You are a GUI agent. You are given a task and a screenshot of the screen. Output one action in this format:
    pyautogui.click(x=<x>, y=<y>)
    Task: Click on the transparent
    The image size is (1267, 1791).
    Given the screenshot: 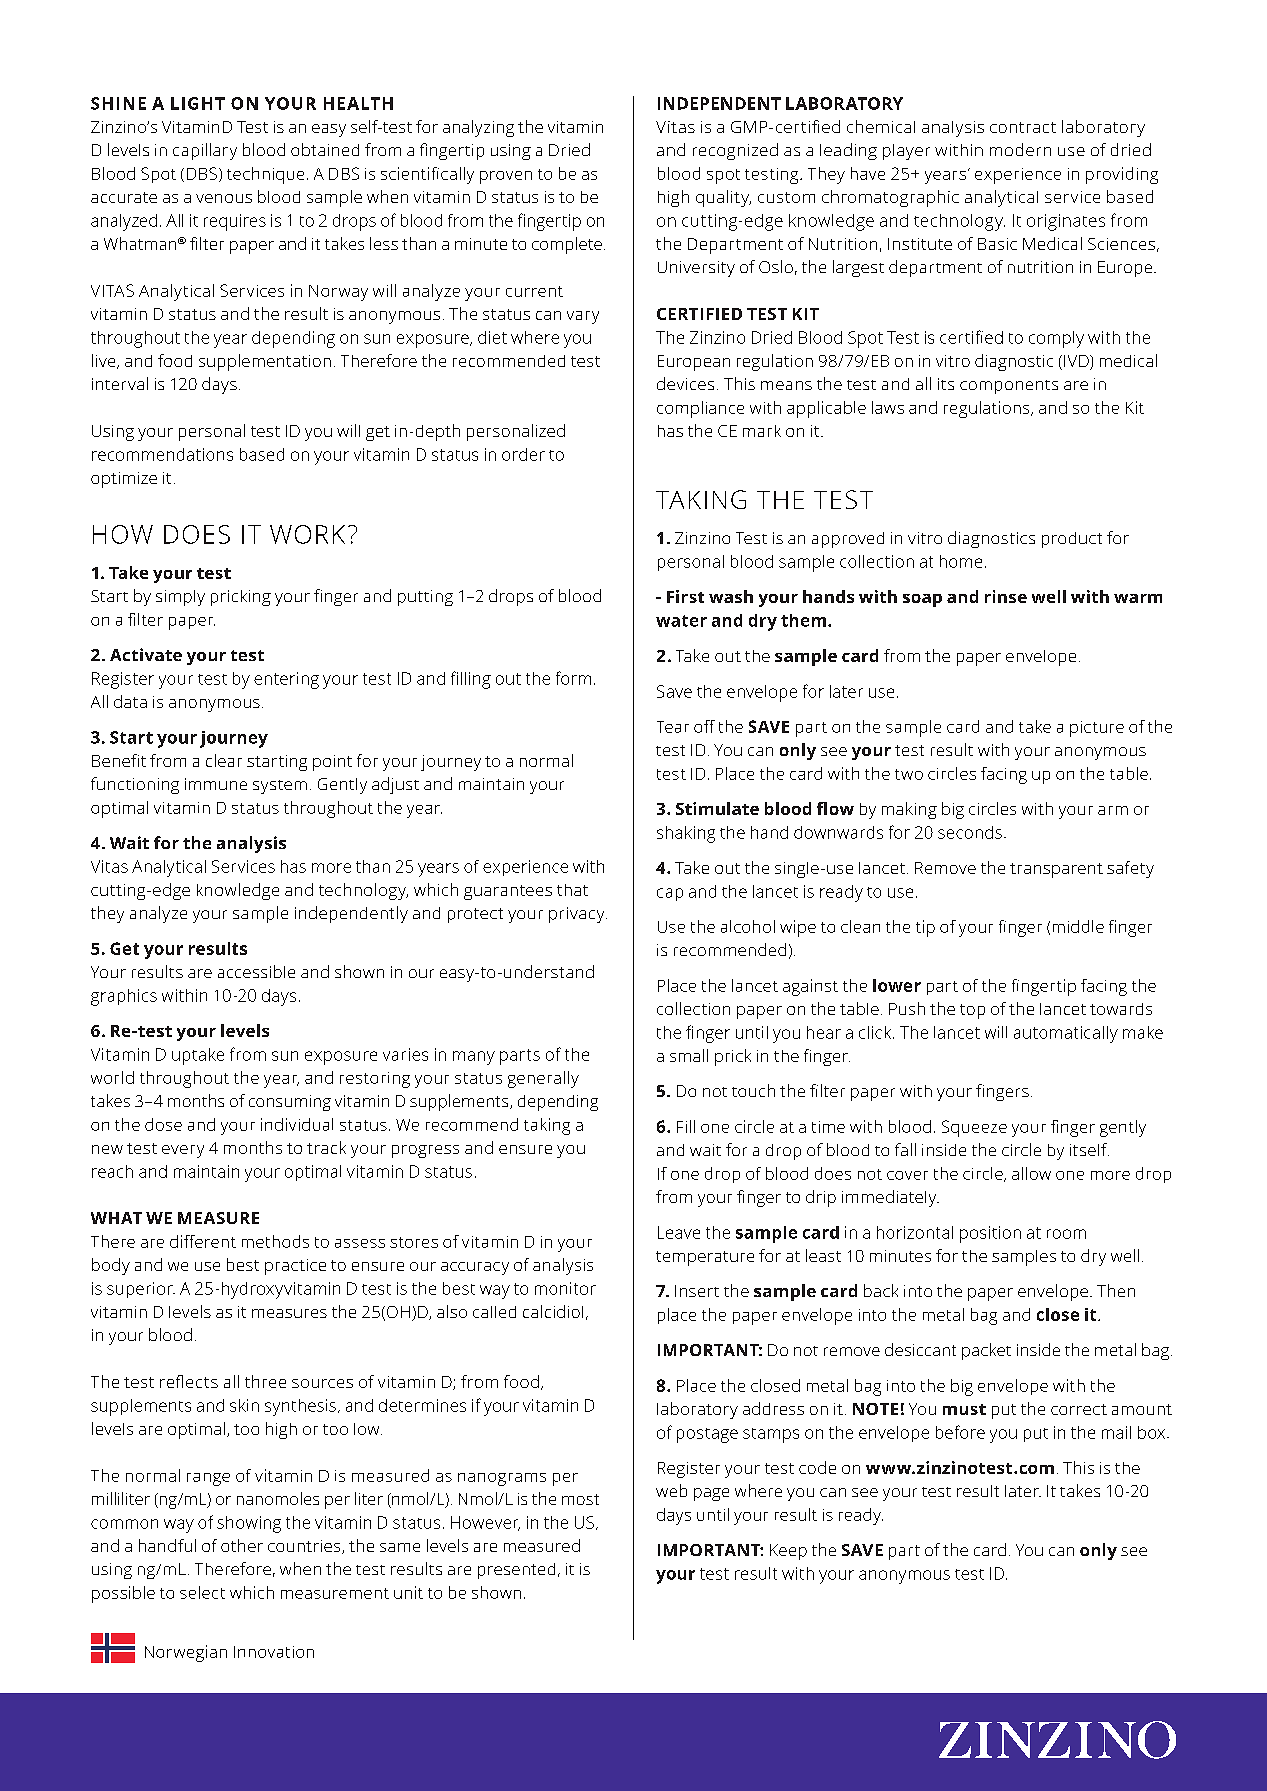 What is the action you would take?
    pyautogui.click(x=1056, y=870)
